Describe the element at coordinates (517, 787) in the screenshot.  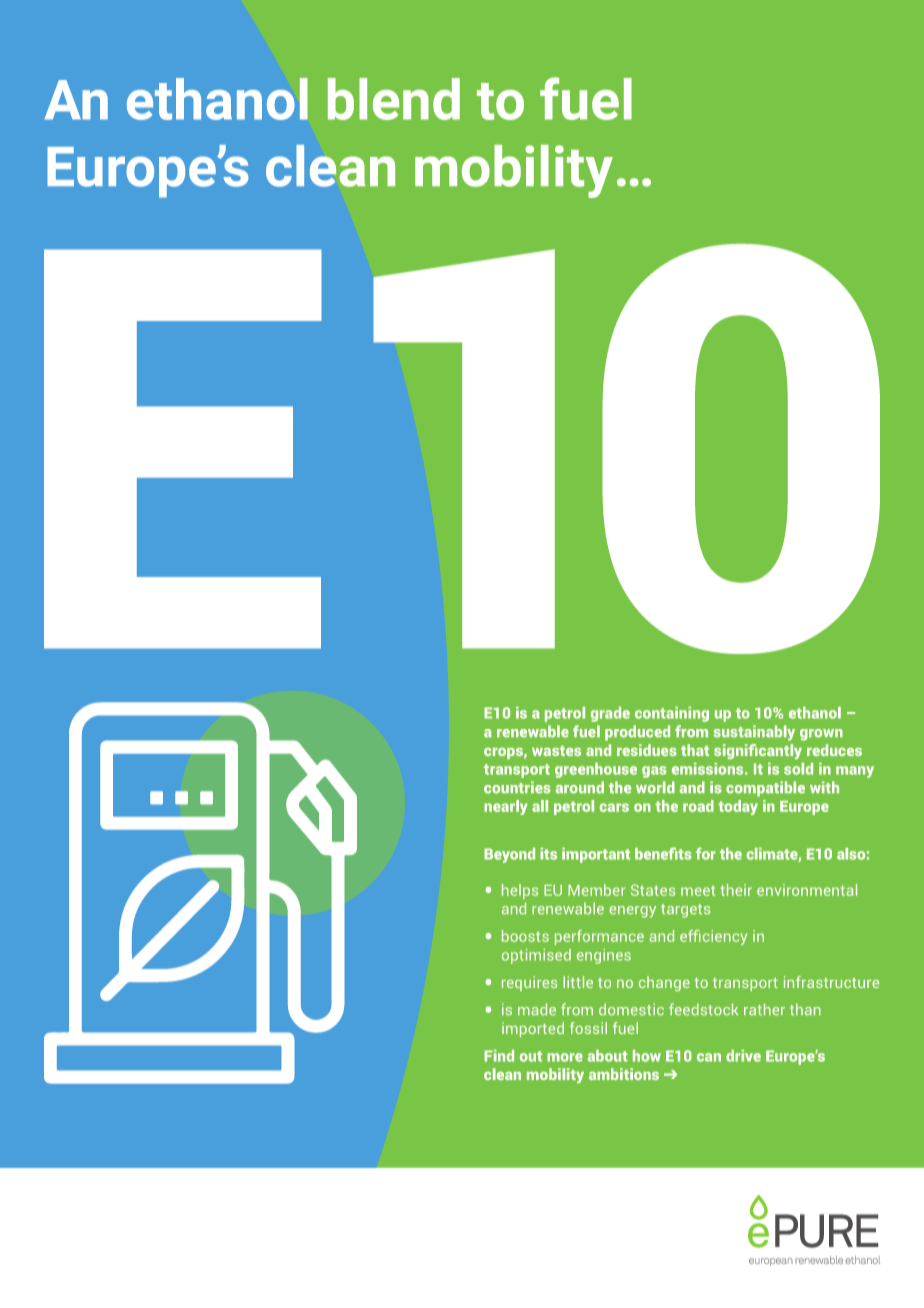
I see `countries` at that location.
